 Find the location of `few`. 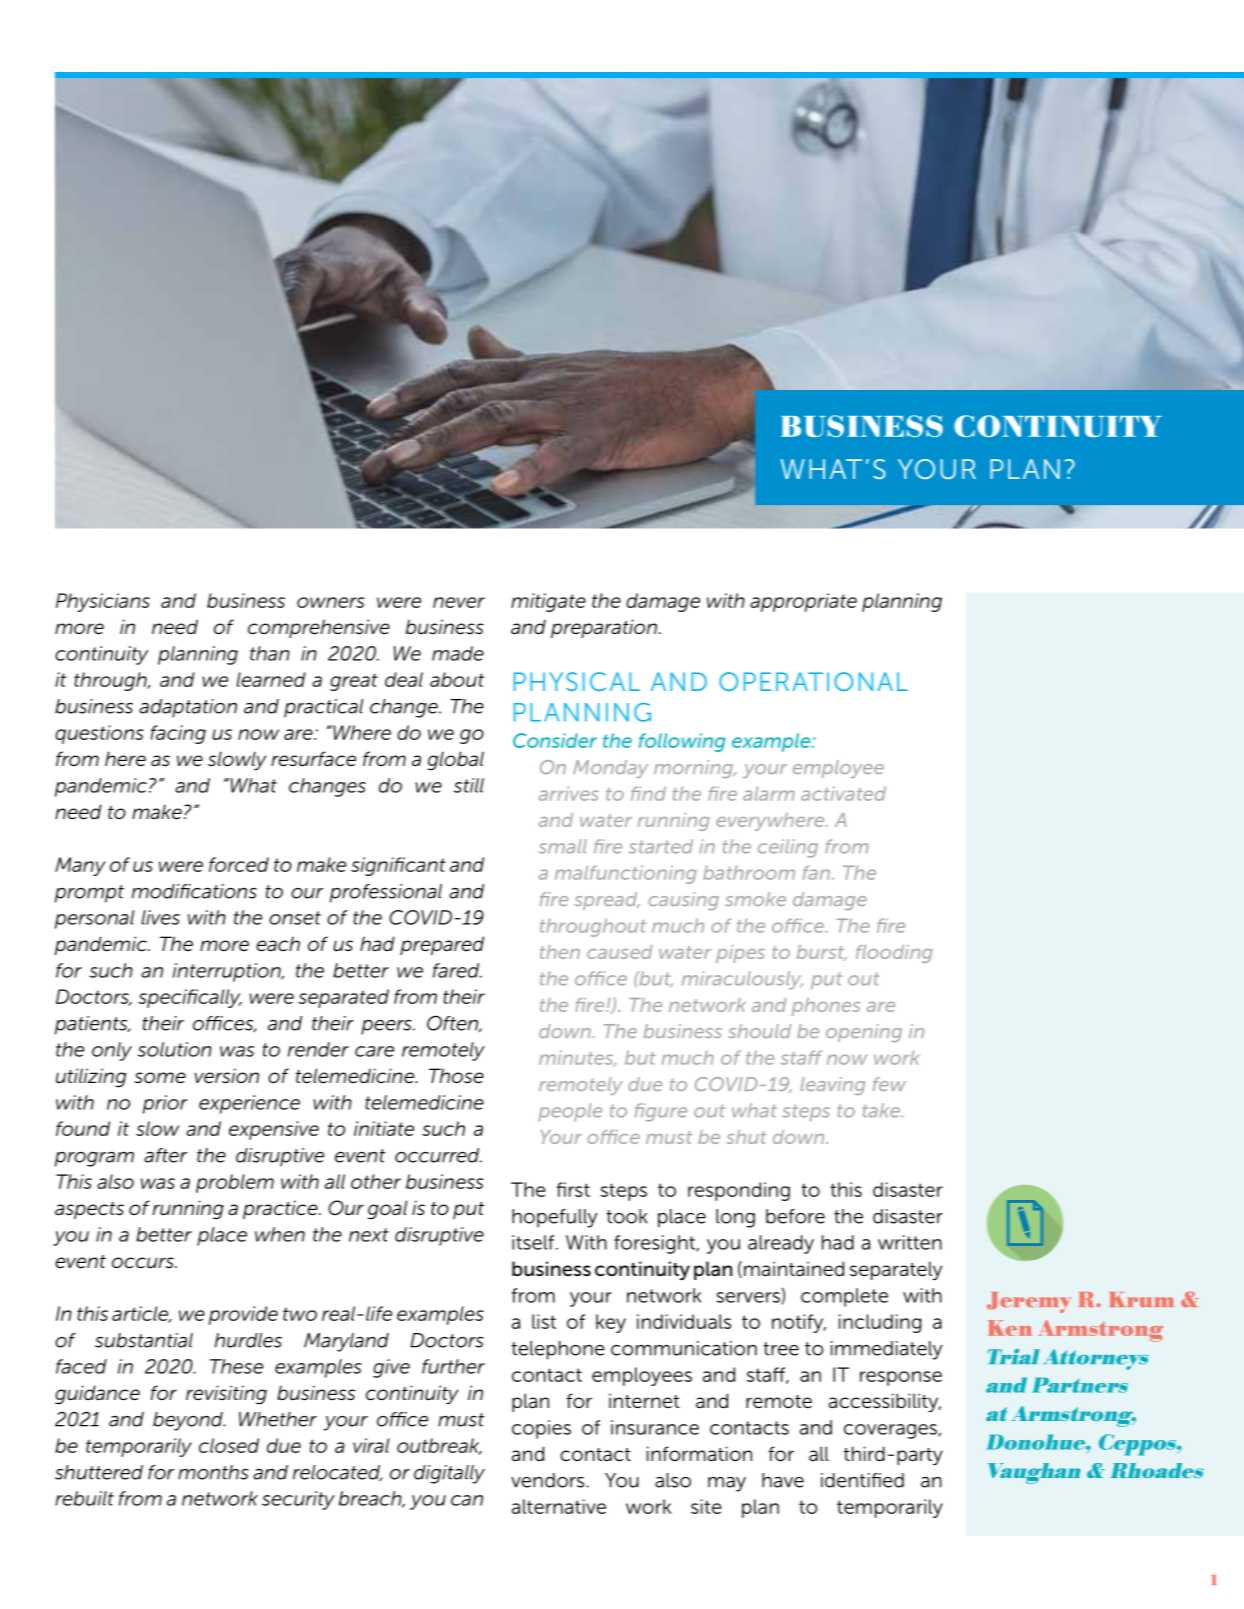

few is located at coordinates (889, 1084).
